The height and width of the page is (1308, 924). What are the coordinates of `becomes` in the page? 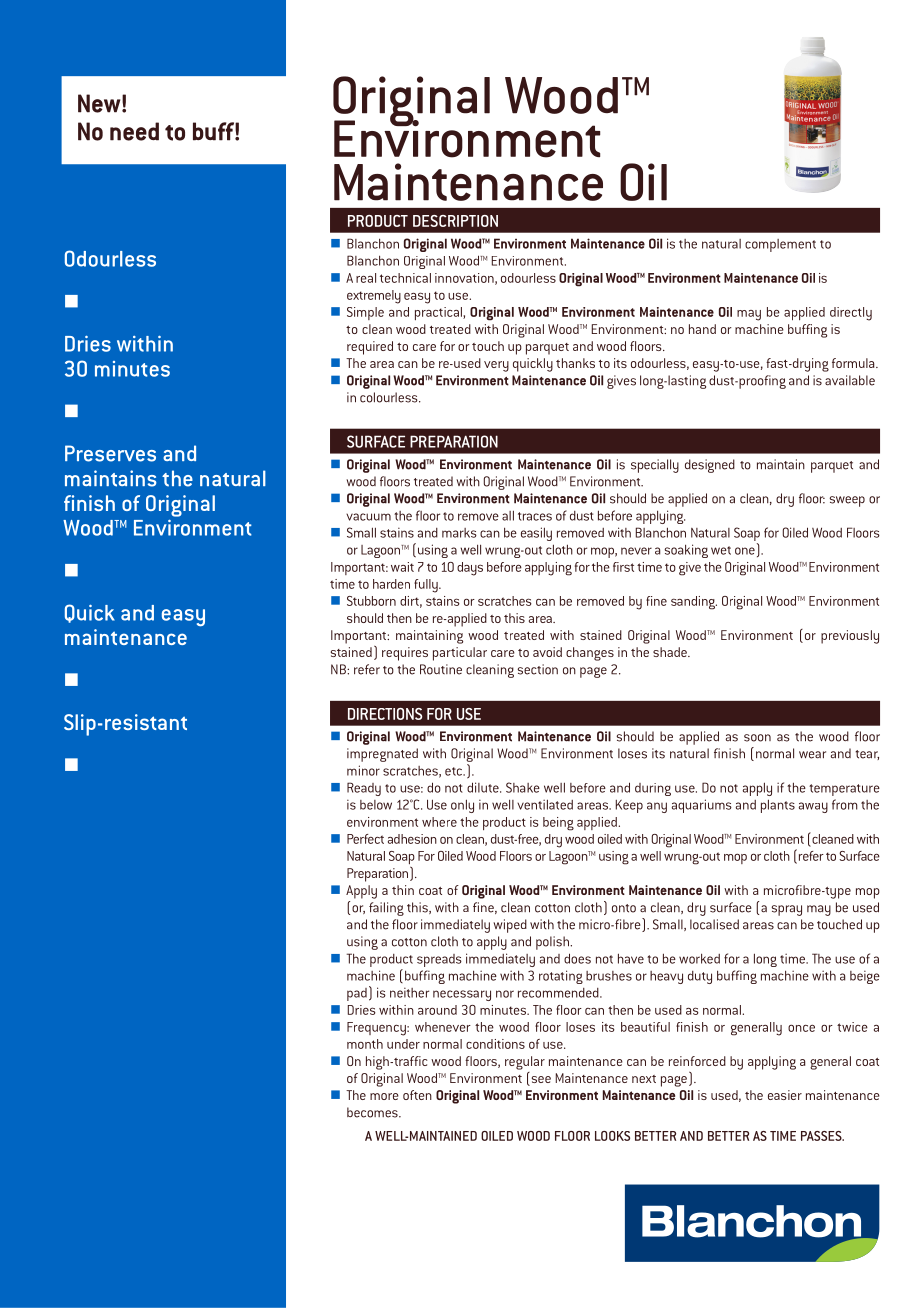 It's located at (373, 1112).
